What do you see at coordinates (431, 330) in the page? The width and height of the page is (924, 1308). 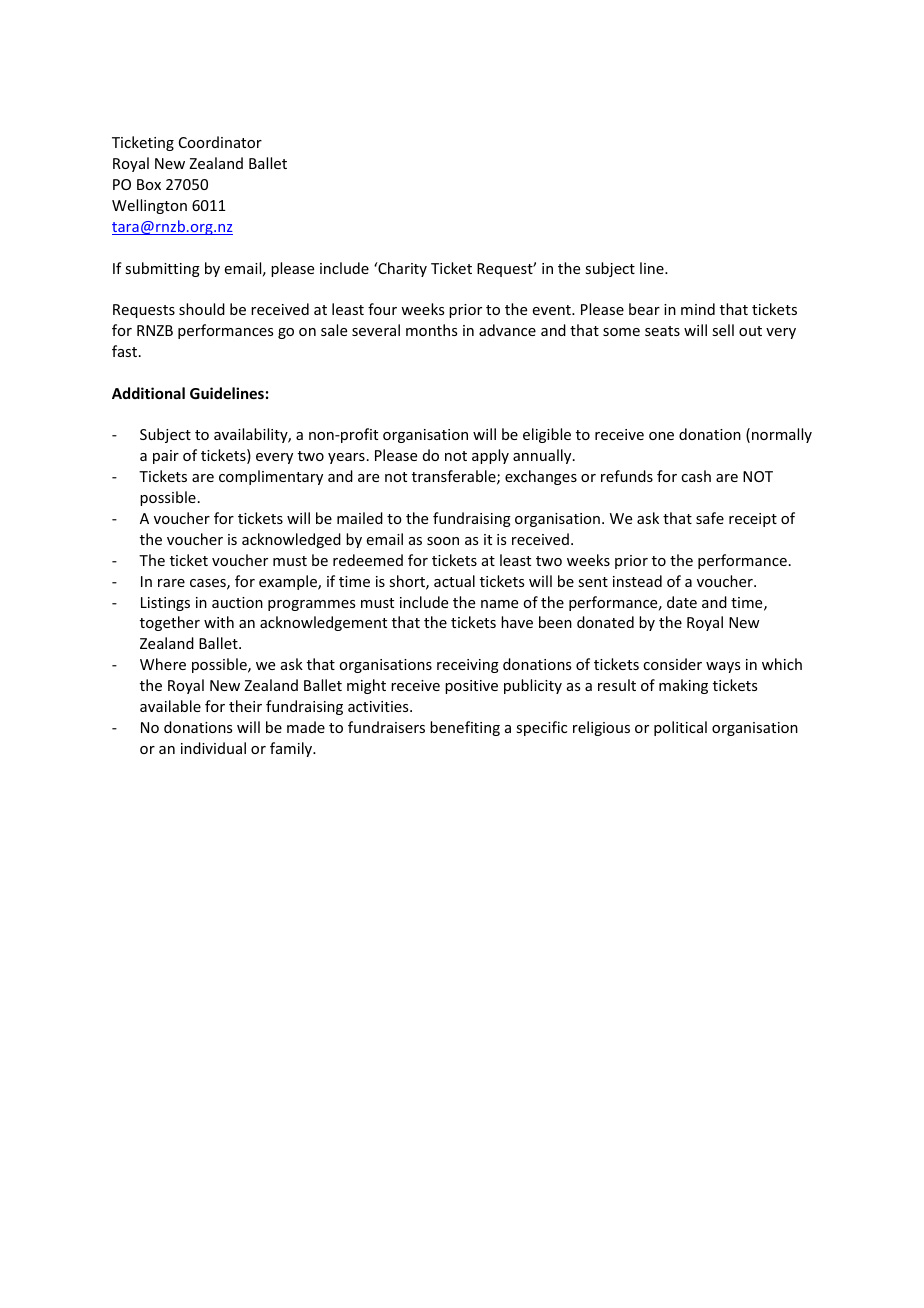 I see `months` at bounding box center [431, 330].
